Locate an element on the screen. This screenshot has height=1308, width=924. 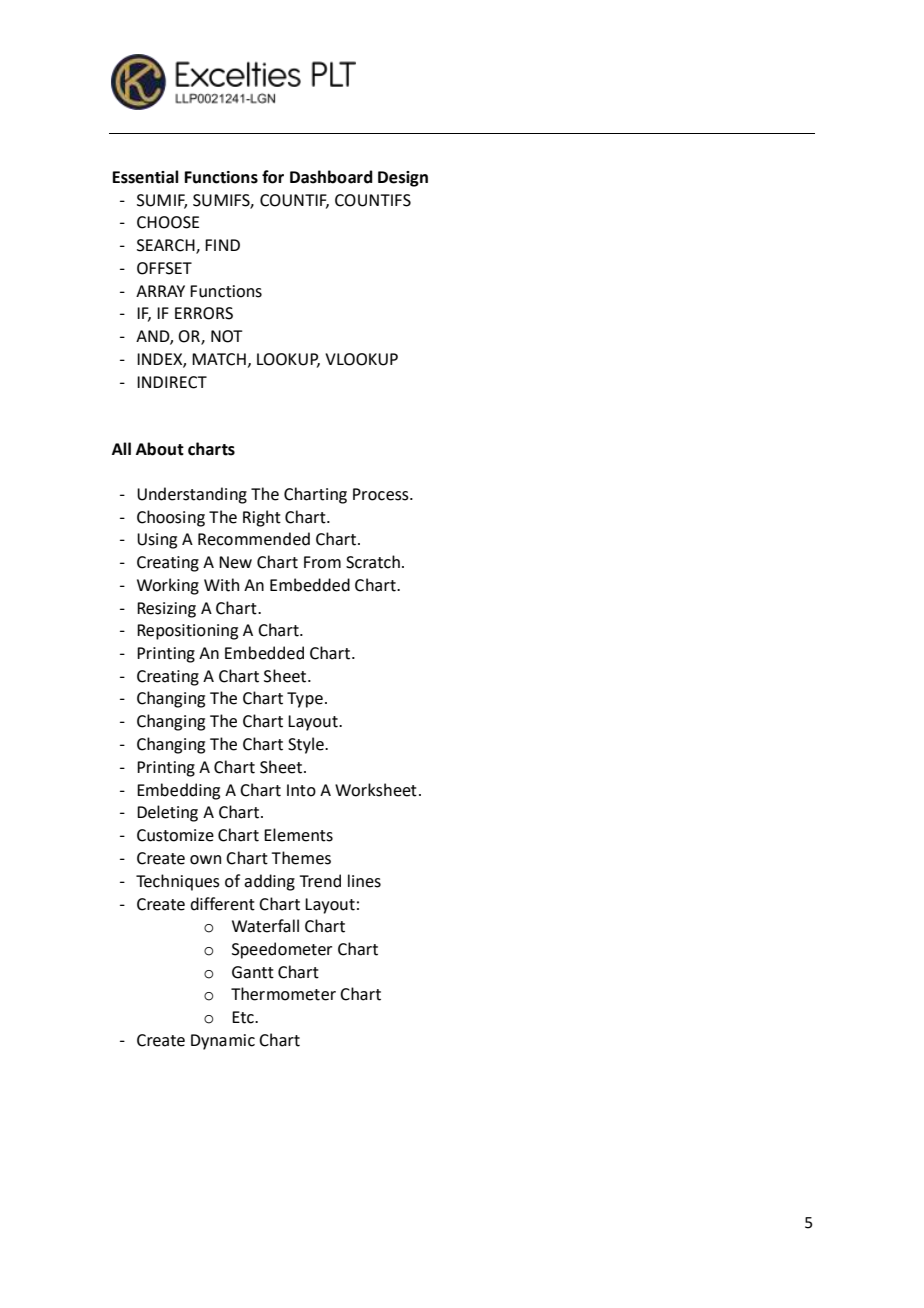
Thermometer is located at coordinates (283, 994).
